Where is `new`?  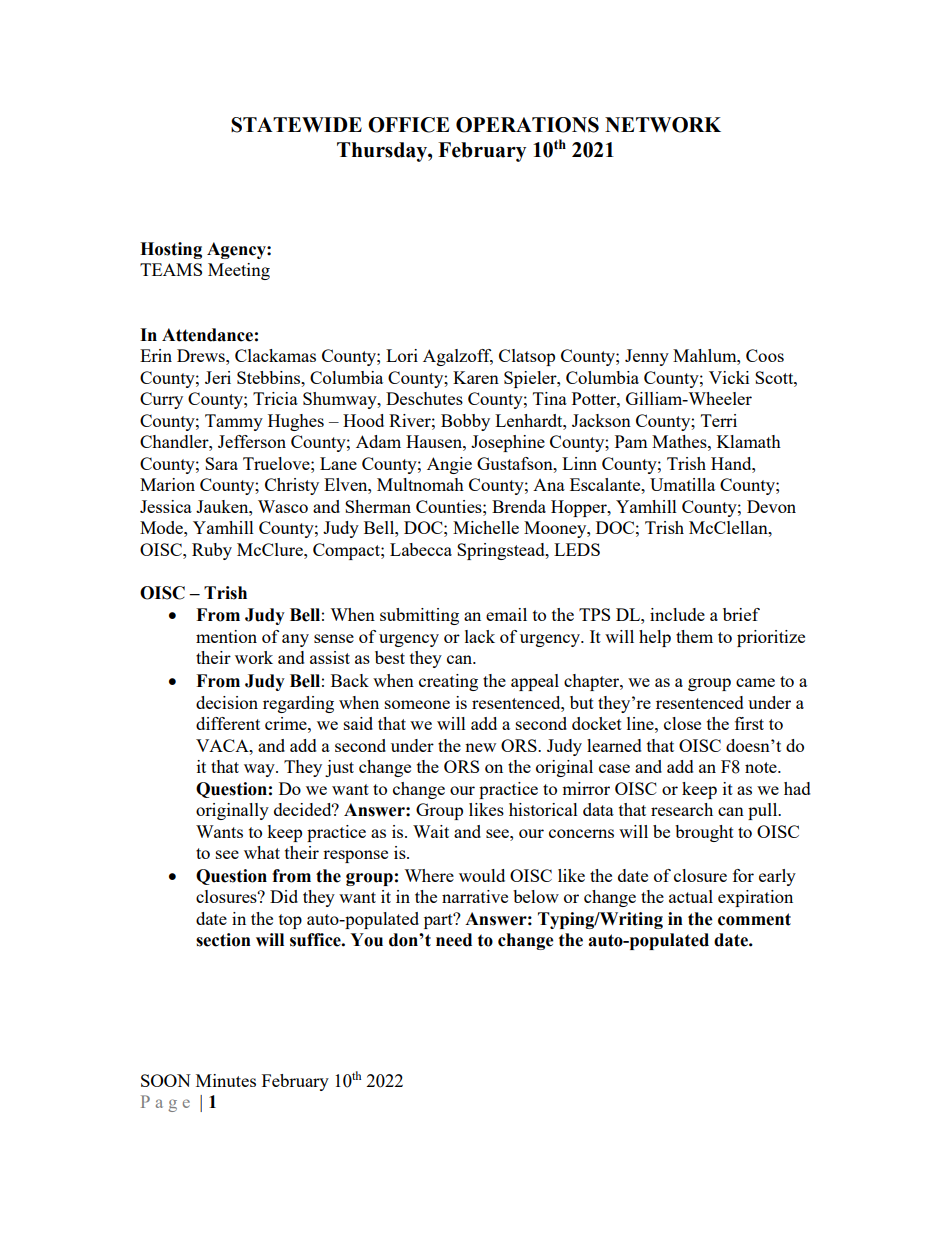 new is located at coordinates (480, 747).
